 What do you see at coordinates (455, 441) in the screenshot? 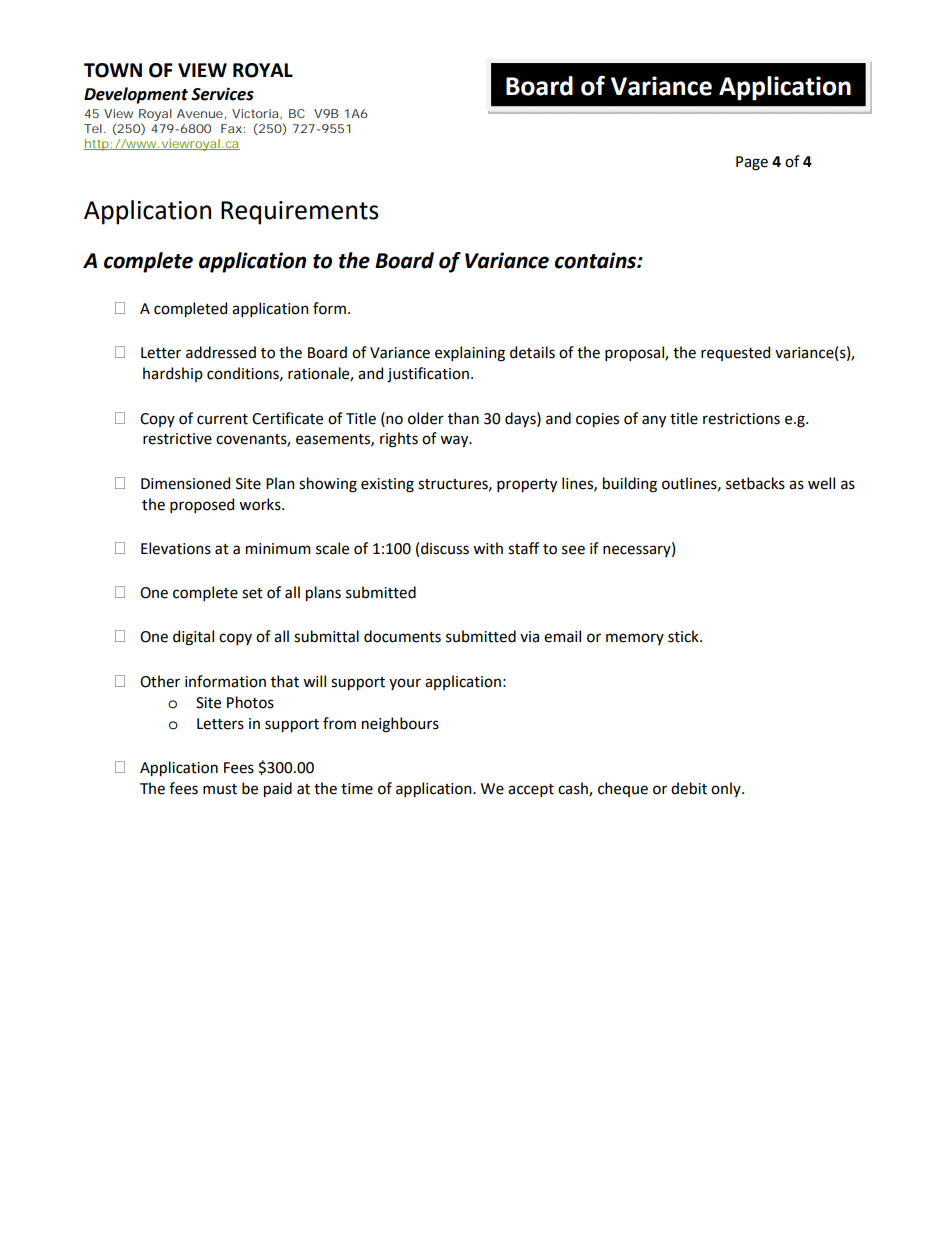
I see `way` at bounding box center [455, 441].
